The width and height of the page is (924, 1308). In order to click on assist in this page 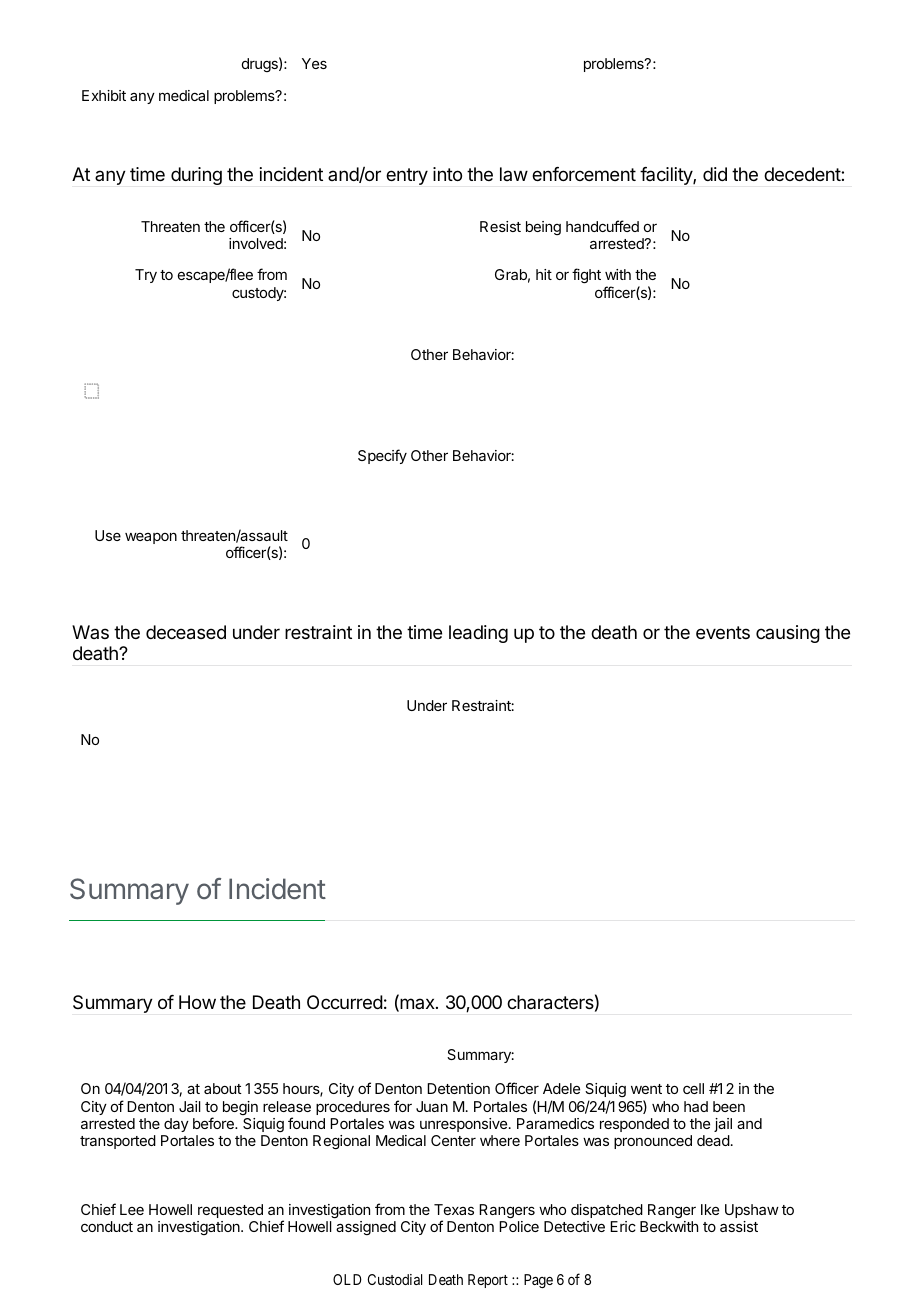, I will do `click(739, 1226)`.
